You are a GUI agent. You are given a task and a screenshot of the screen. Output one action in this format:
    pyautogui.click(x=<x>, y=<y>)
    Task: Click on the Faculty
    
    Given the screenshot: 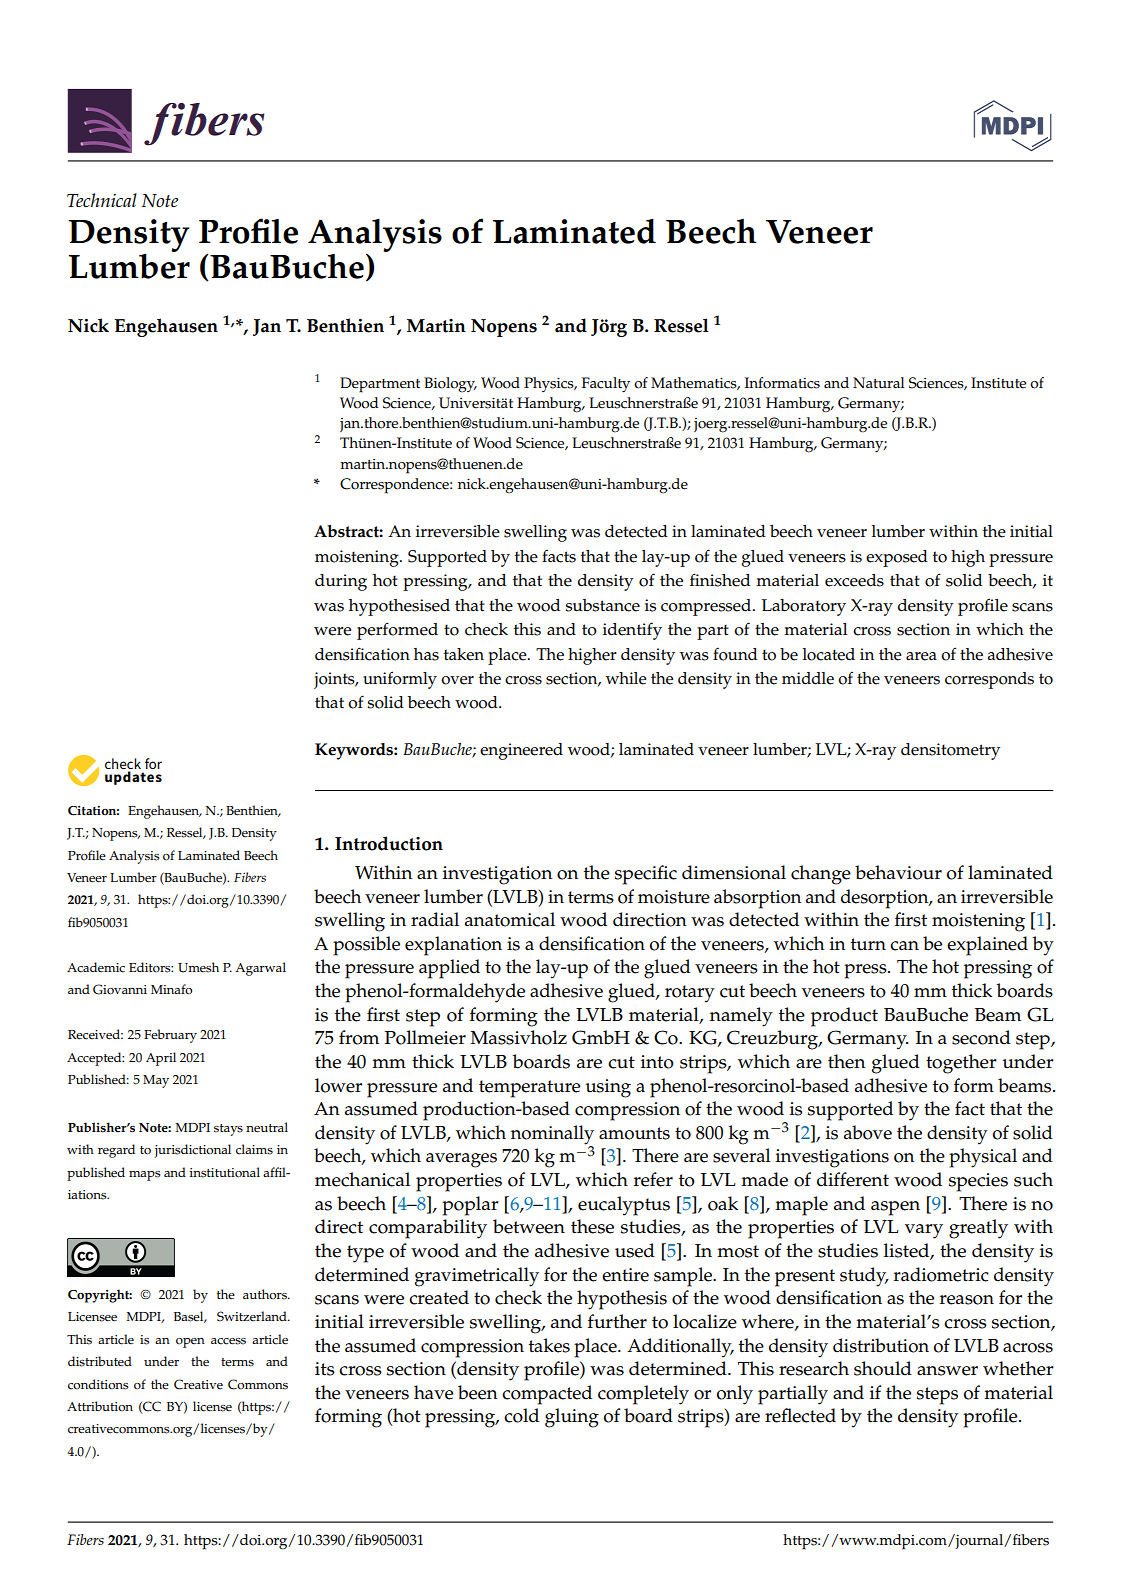 What is the action you would take?
    pyautogui.click(x=606, y=385)
